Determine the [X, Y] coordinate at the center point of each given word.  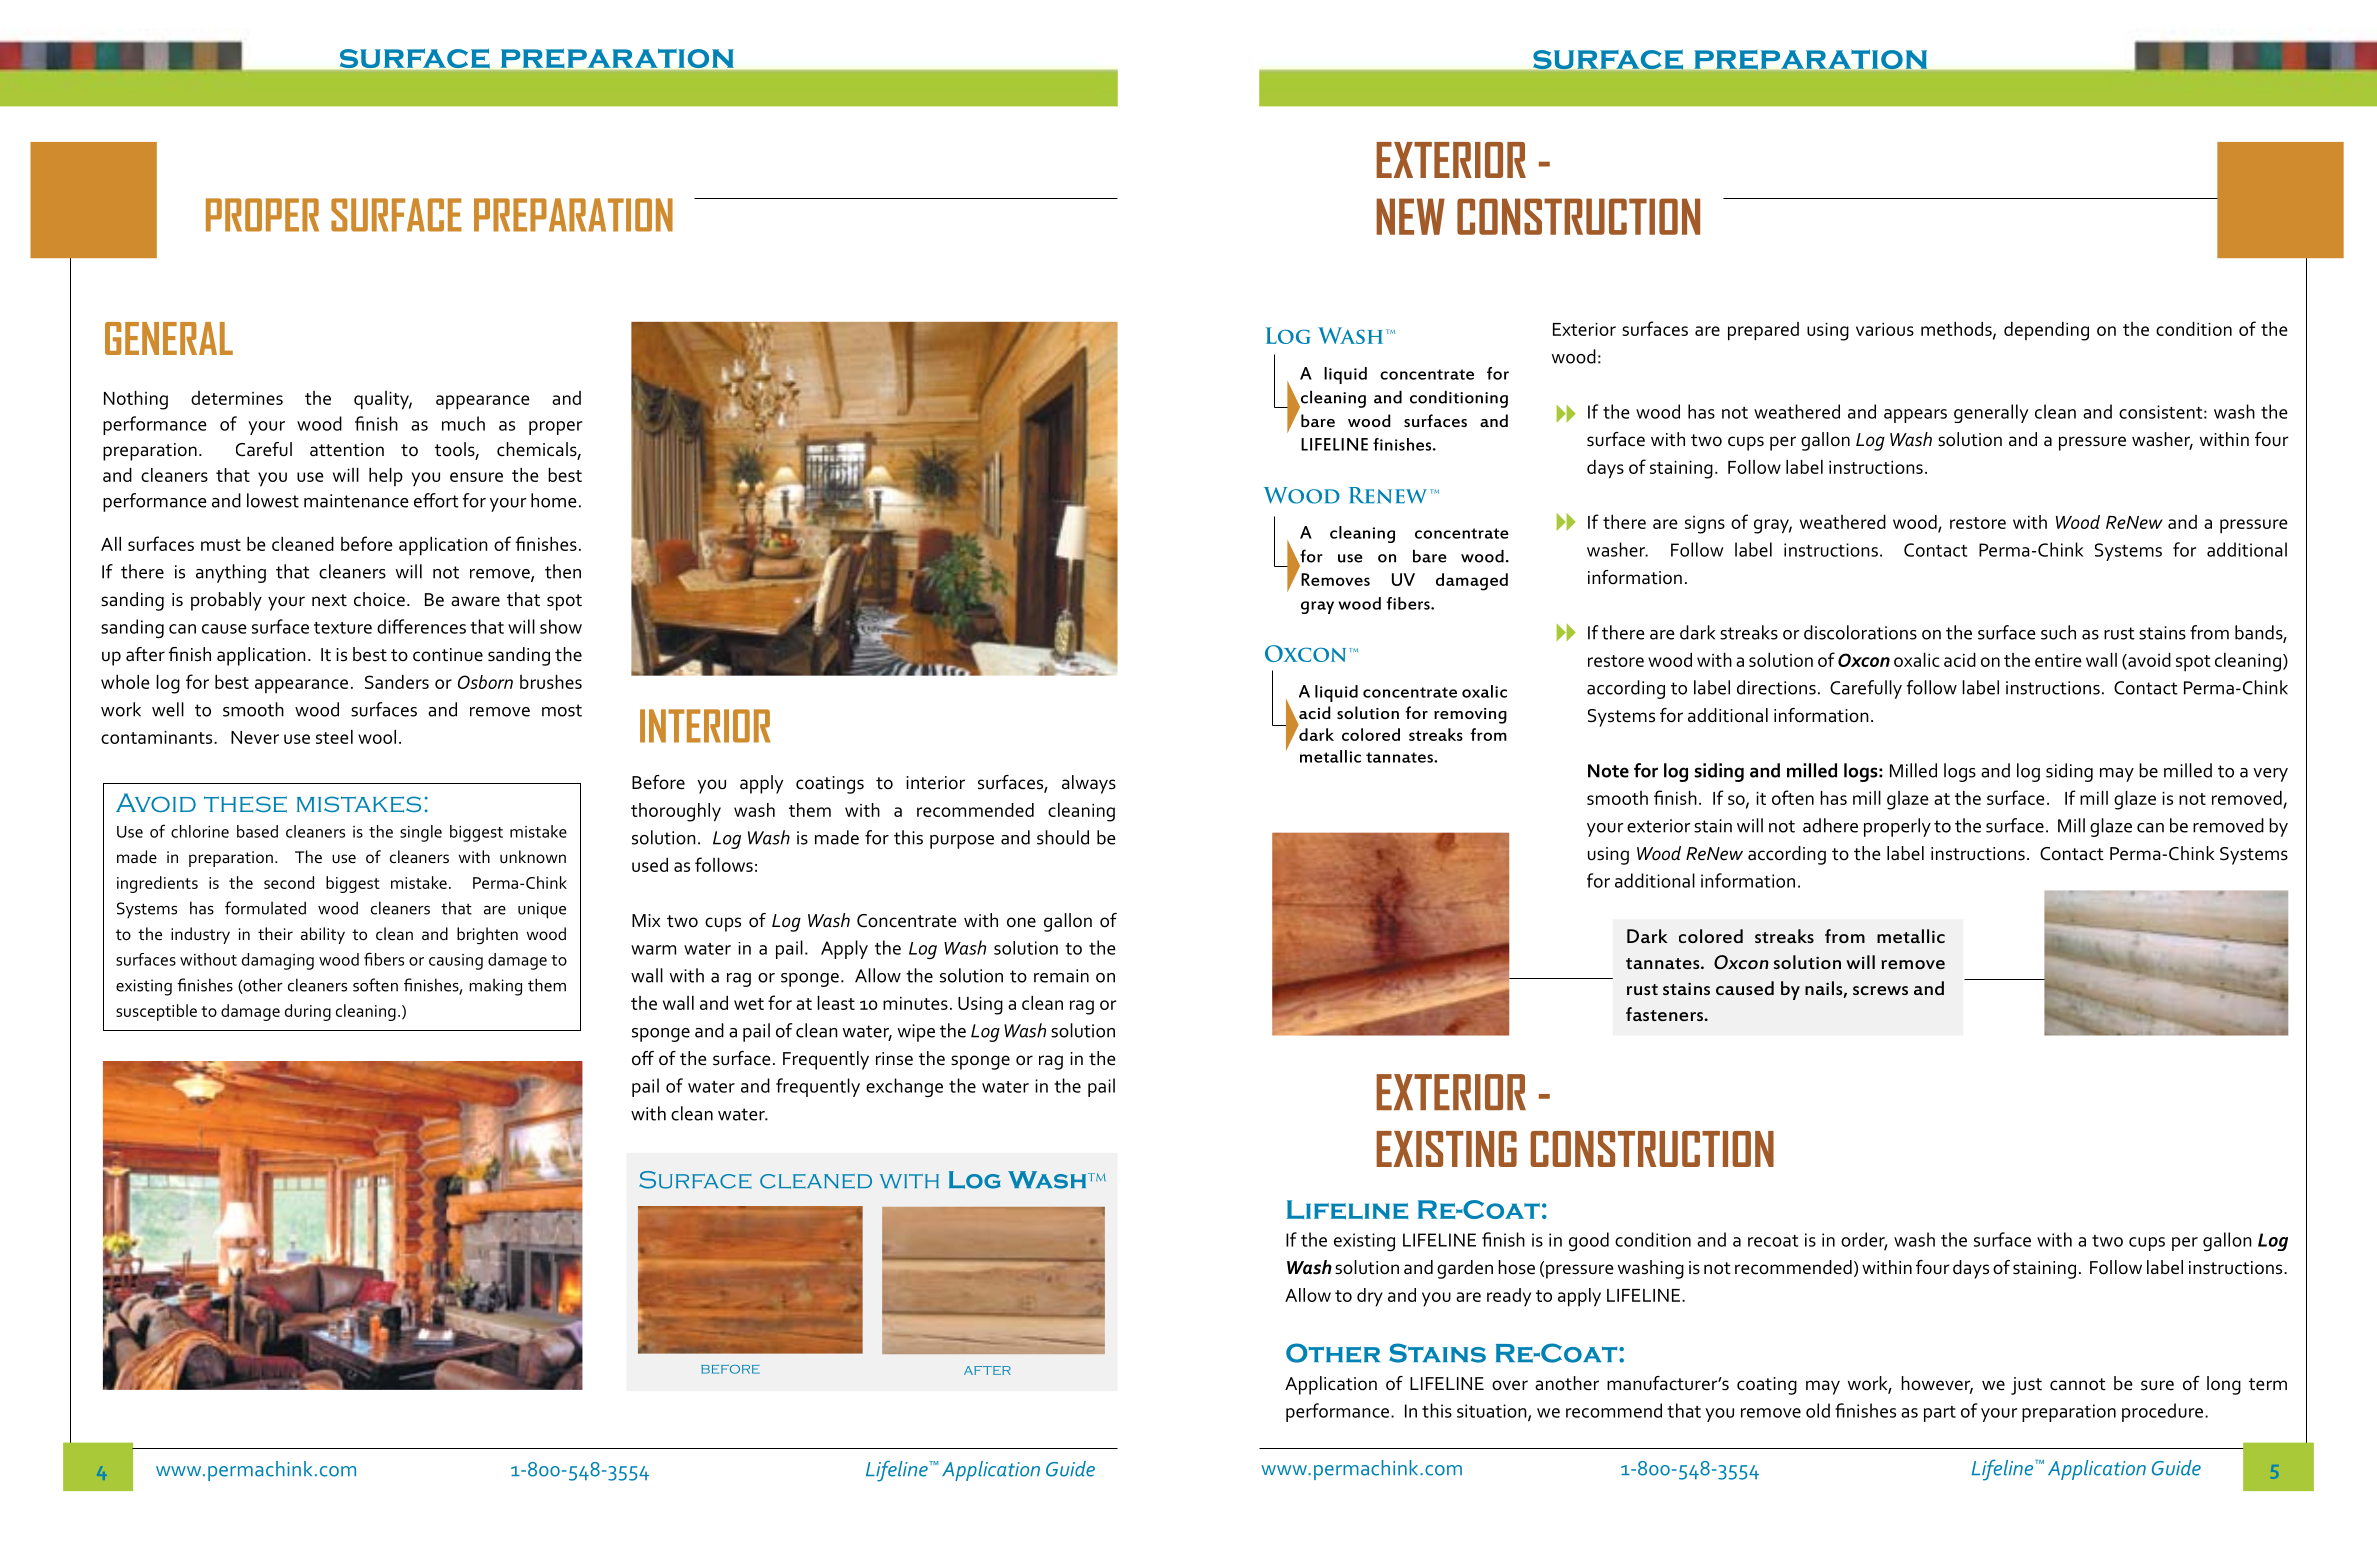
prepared [1763, 331]
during [308, 1012]
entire [2058, 660]
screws [1880, 990]
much [463, 423]
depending [2046, 331]
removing [1470, 716]
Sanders [397, 682]
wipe [916, 1033]
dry [1370, 1297]
